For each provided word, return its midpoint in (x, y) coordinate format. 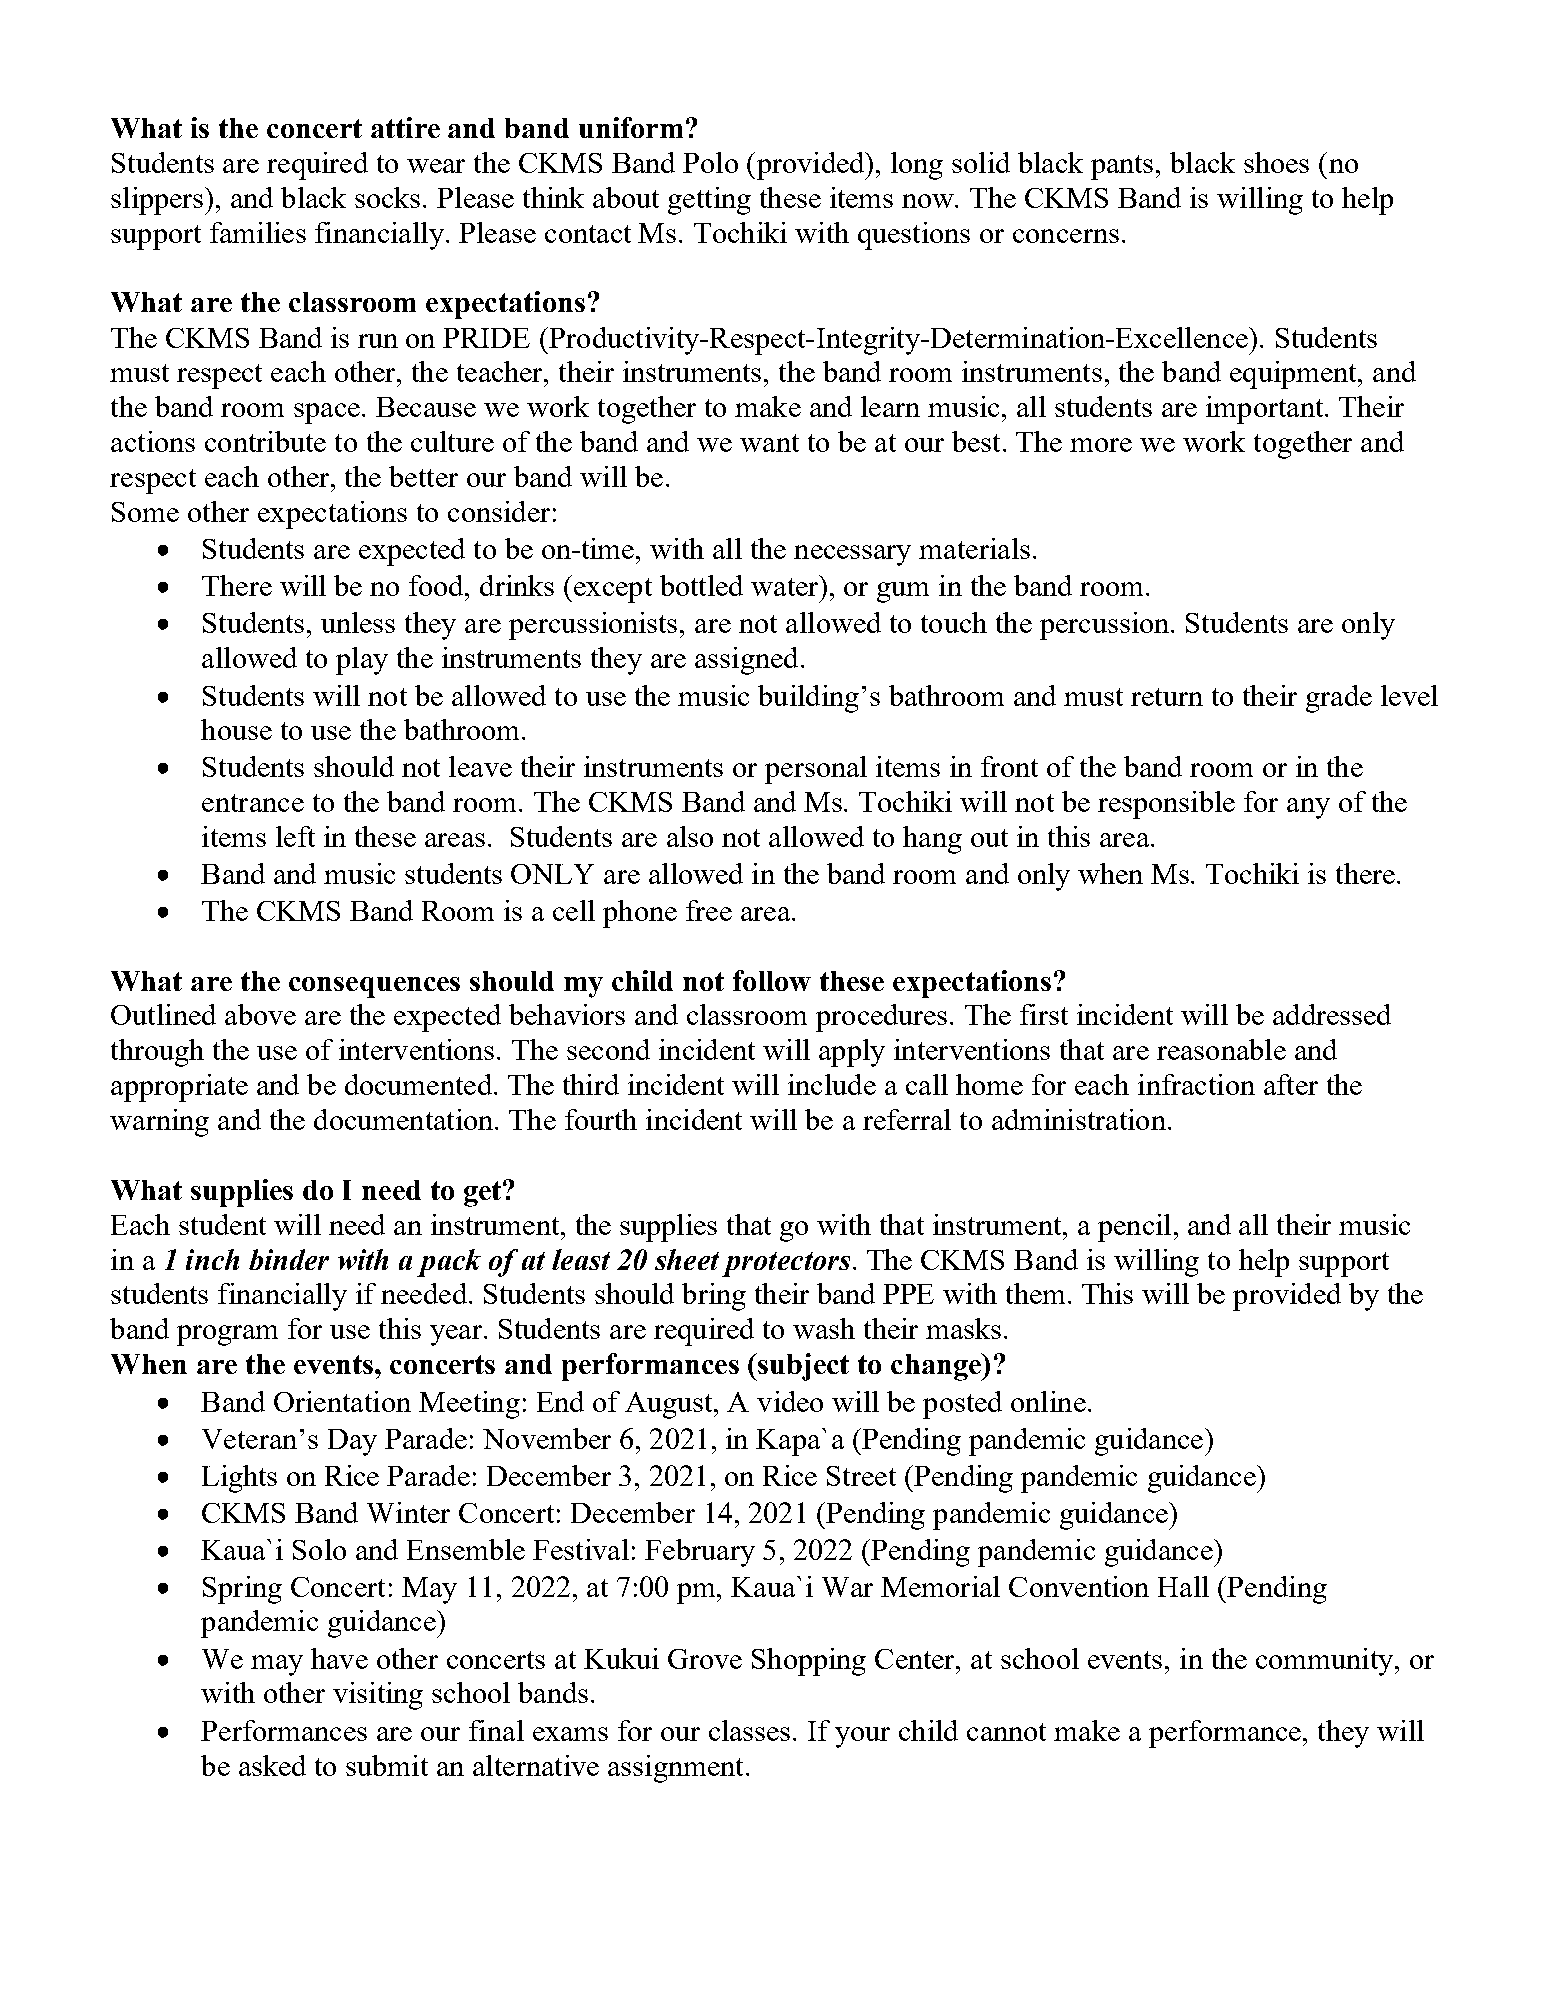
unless (358, 622)
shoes (1276, 162)
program (227, 1335)
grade (1339, 699)
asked (272, 1765)
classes (749, 1730)
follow (772, 980)
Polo (710, 162)
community (1326, 1662)
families (258, 232)
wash (824, 1328)
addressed (1332, 1014)
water (786, 586)
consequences (374, 987)
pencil (1134, 1228)
